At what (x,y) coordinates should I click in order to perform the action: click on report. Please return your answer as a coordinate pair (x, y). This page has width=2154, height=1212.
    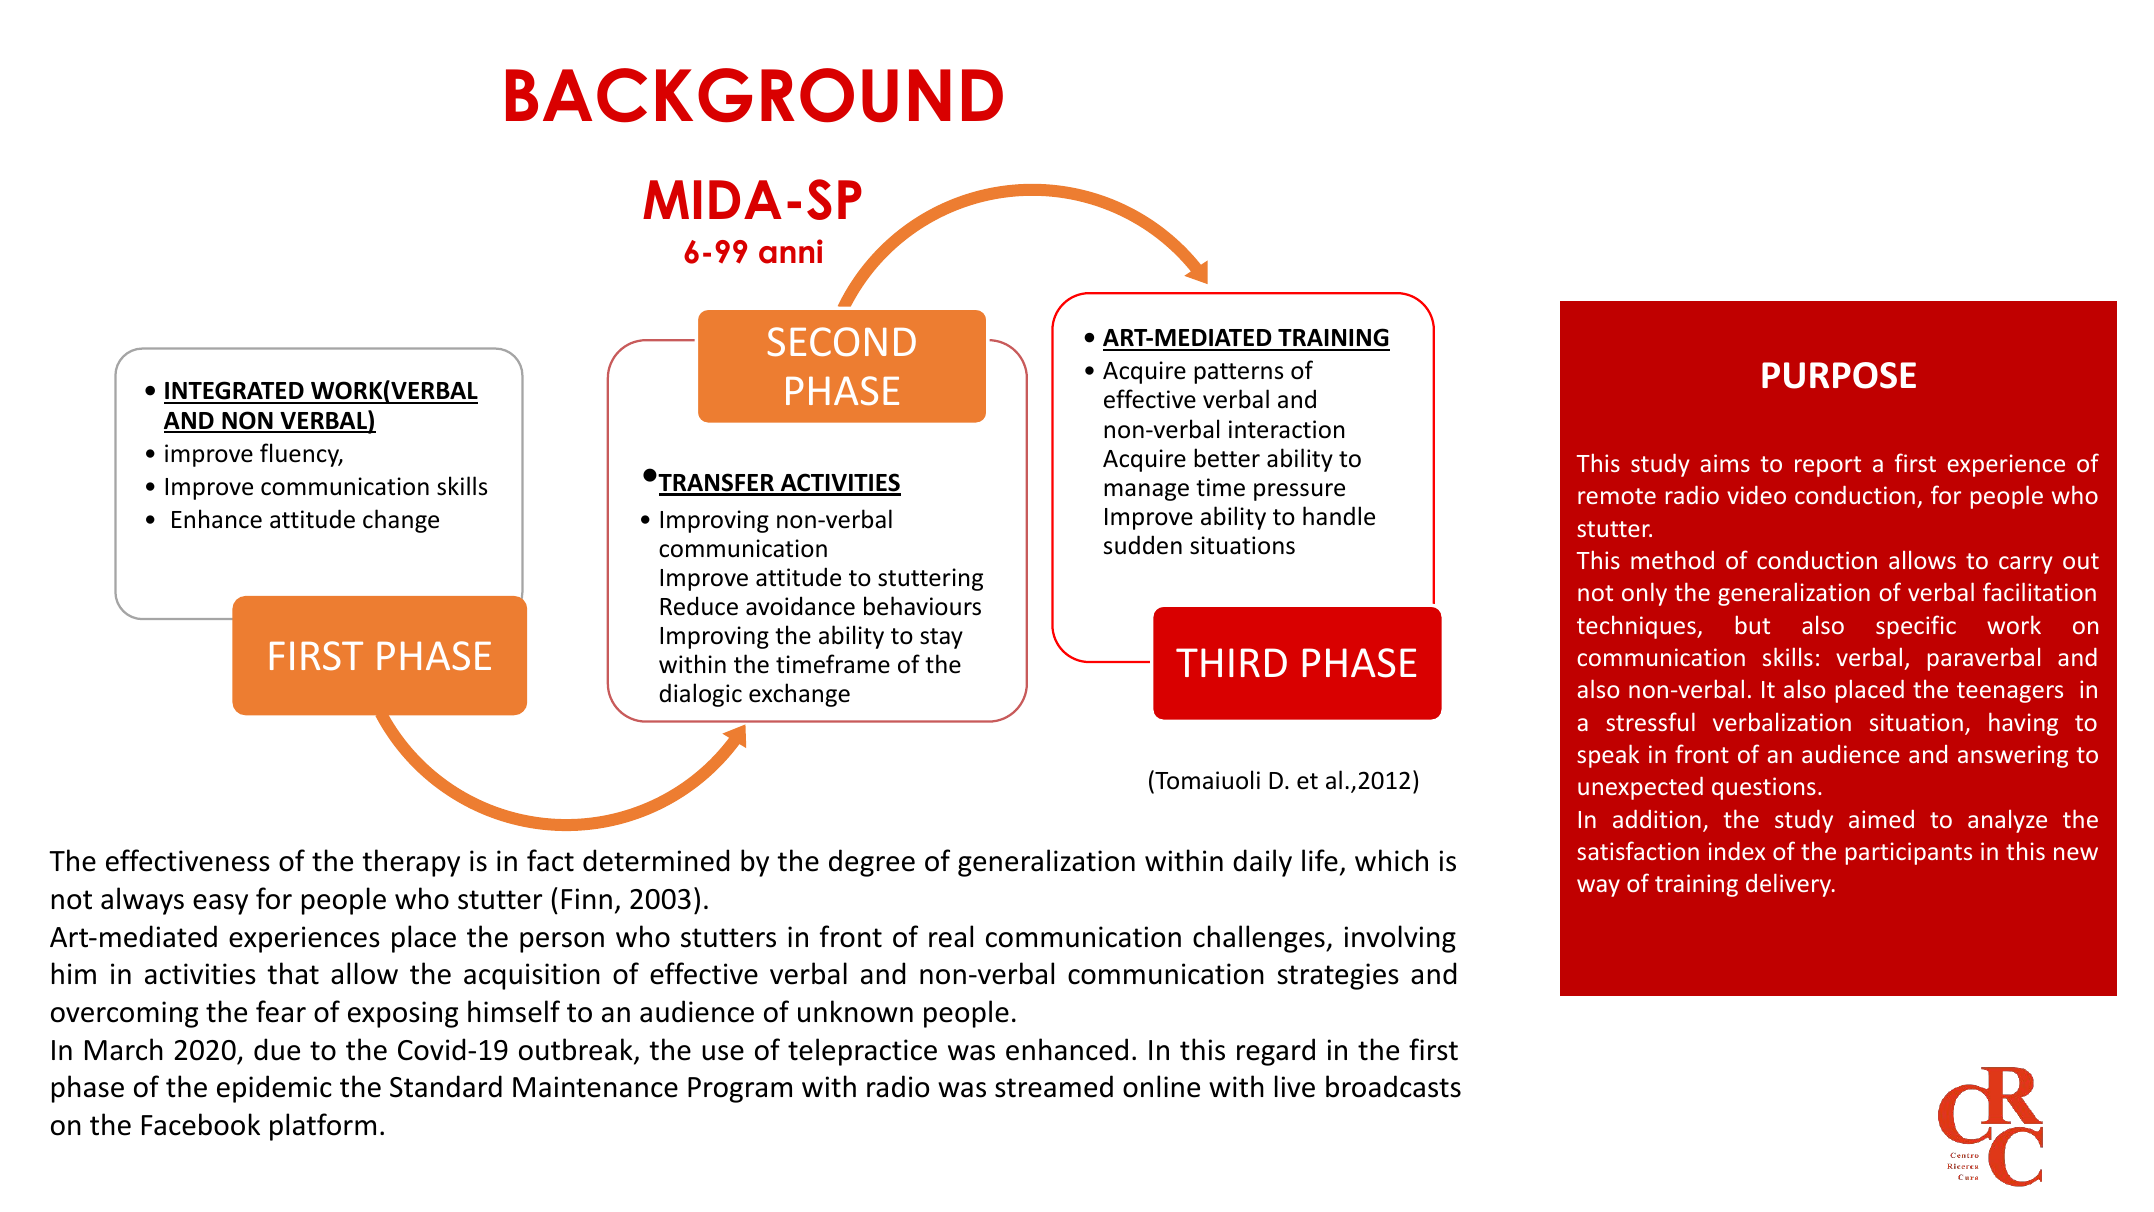
    Looking at the image, I should click on (1828, 466).
